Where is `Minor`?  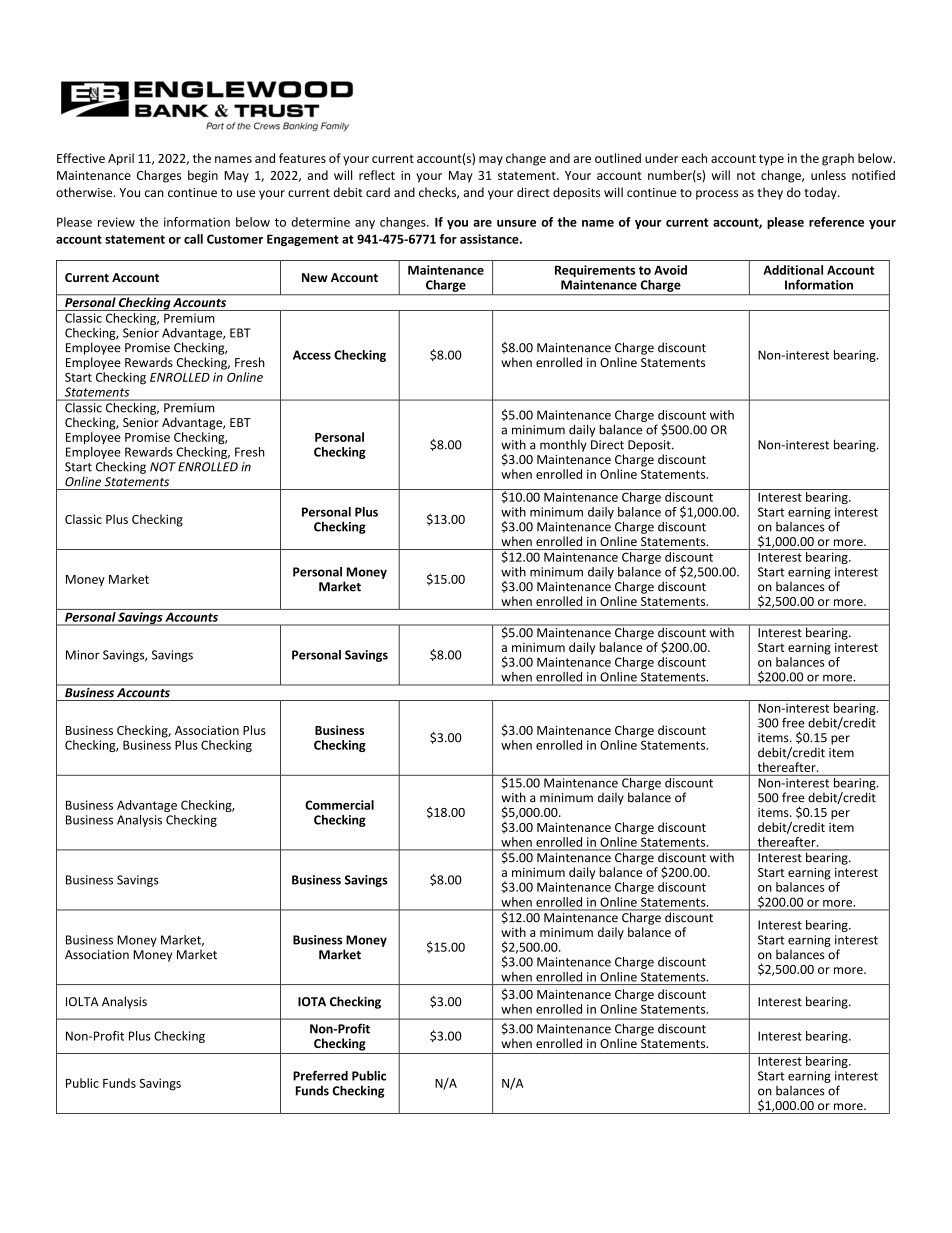
Minor is located at coordinates (83, 655).
